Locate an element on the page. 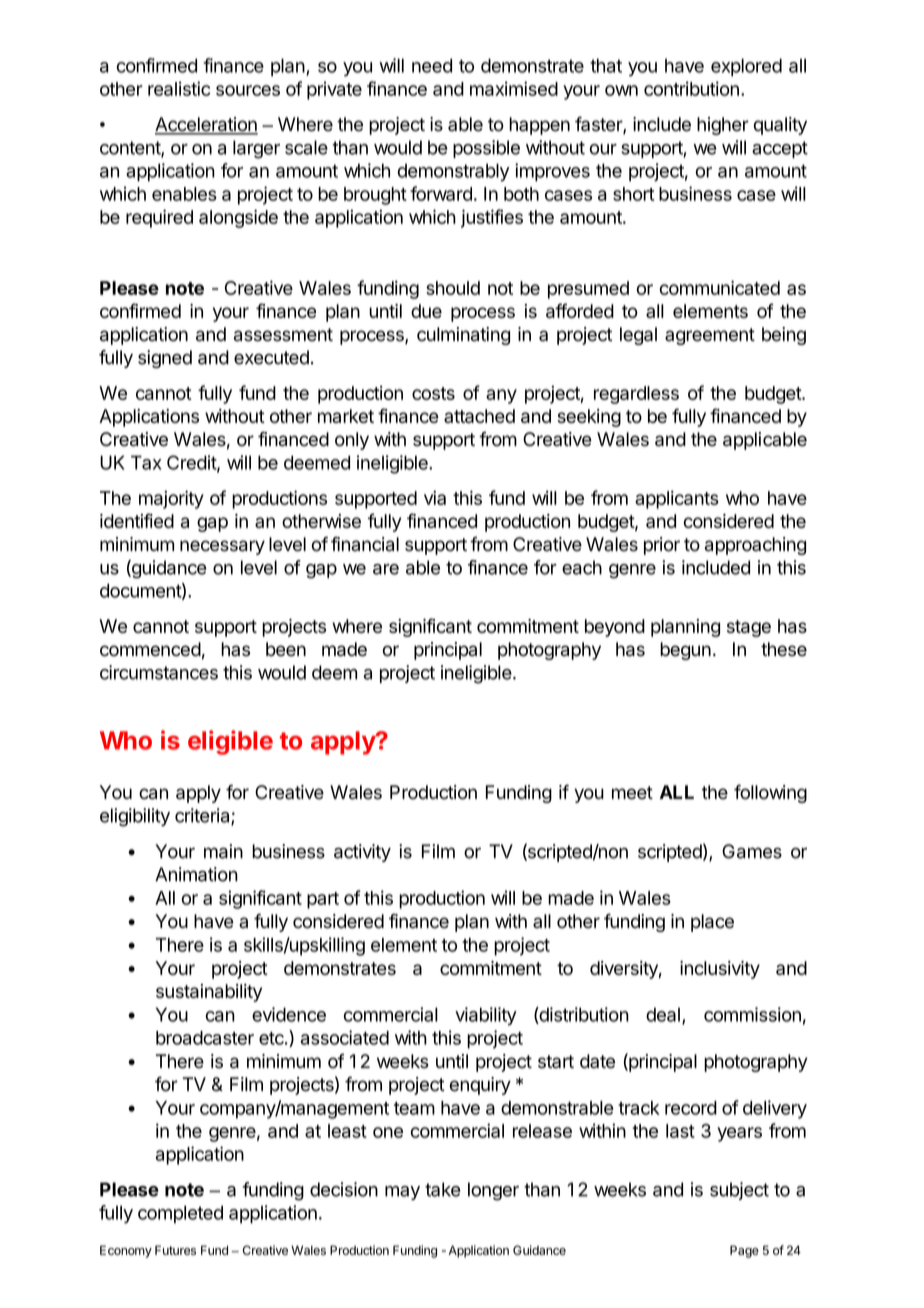 The width and height of the image is (924, 1308). take is located at coordinates (443, 1189).
